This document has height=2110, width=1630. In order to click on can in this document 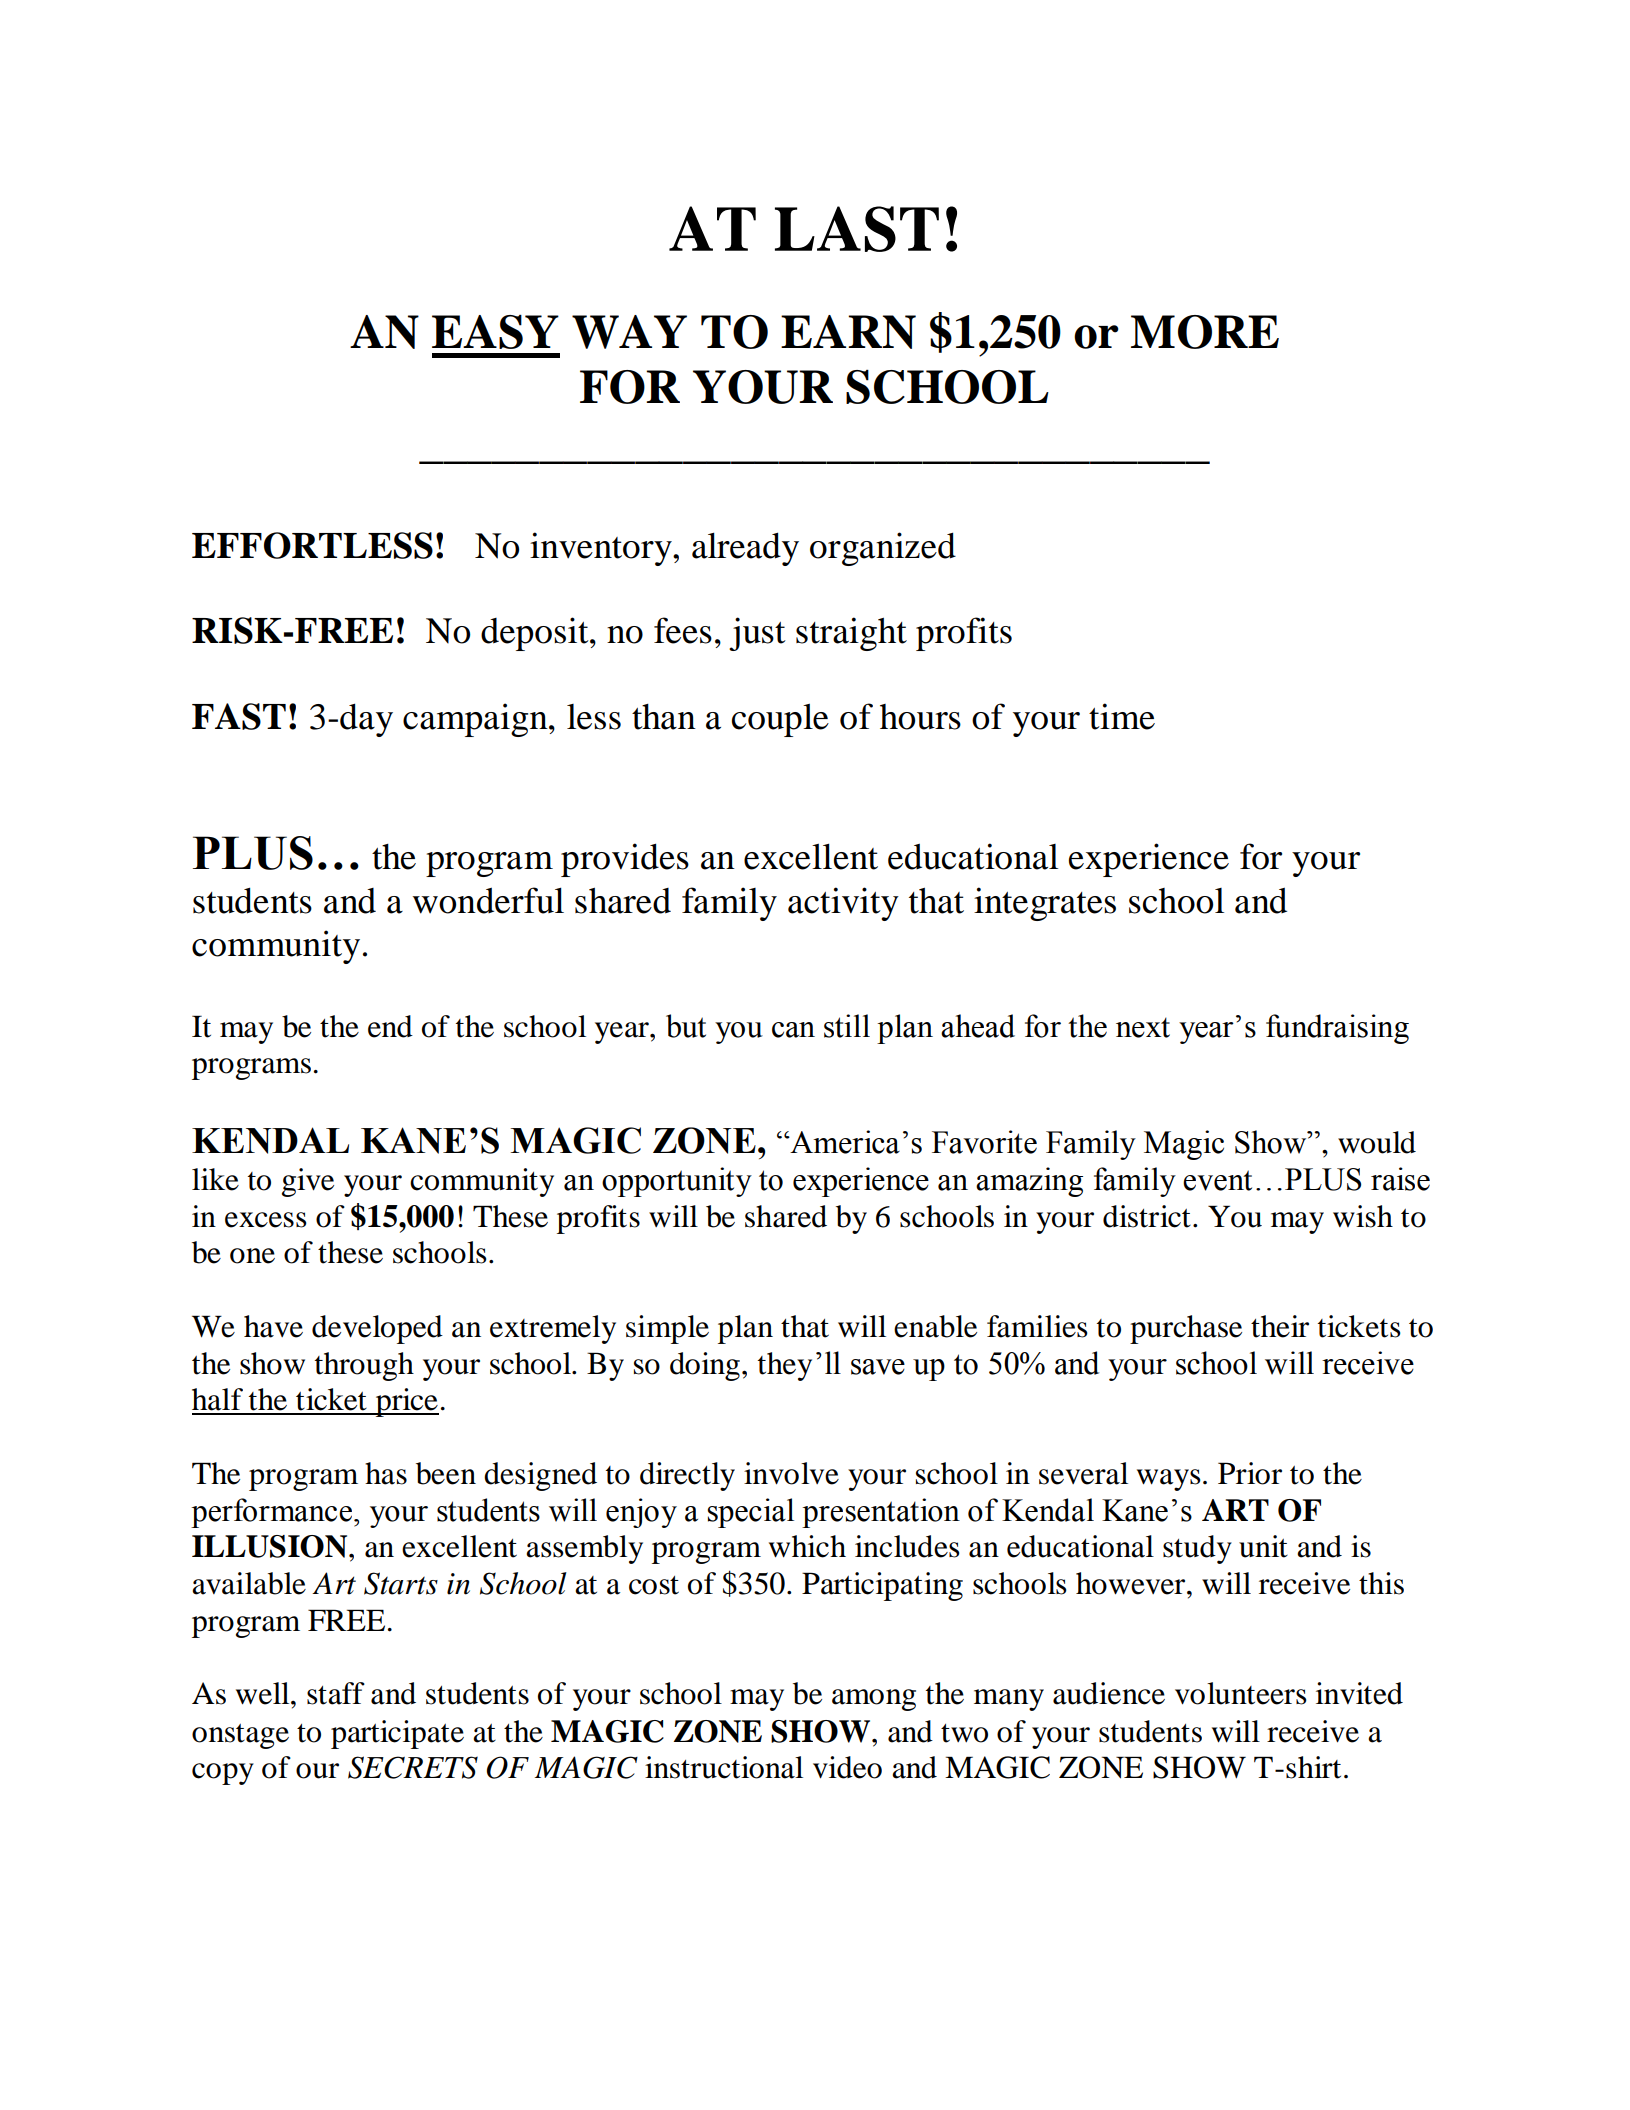, I will do `click(793, 1030)`.
